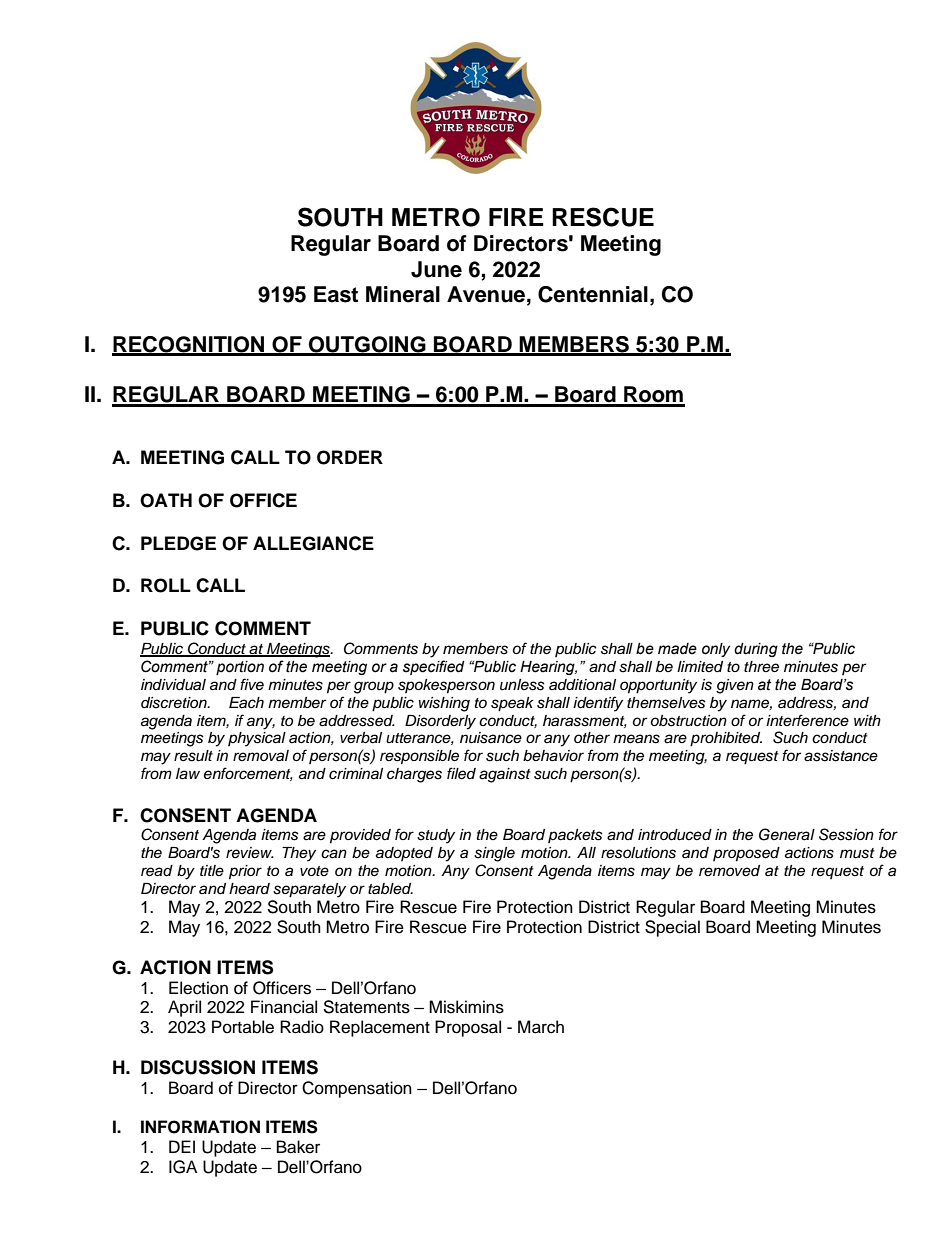 The image size is (952, 1233). Describe the element at coordinates (357, 1089) in the image. I see `Compensation` at that location.
